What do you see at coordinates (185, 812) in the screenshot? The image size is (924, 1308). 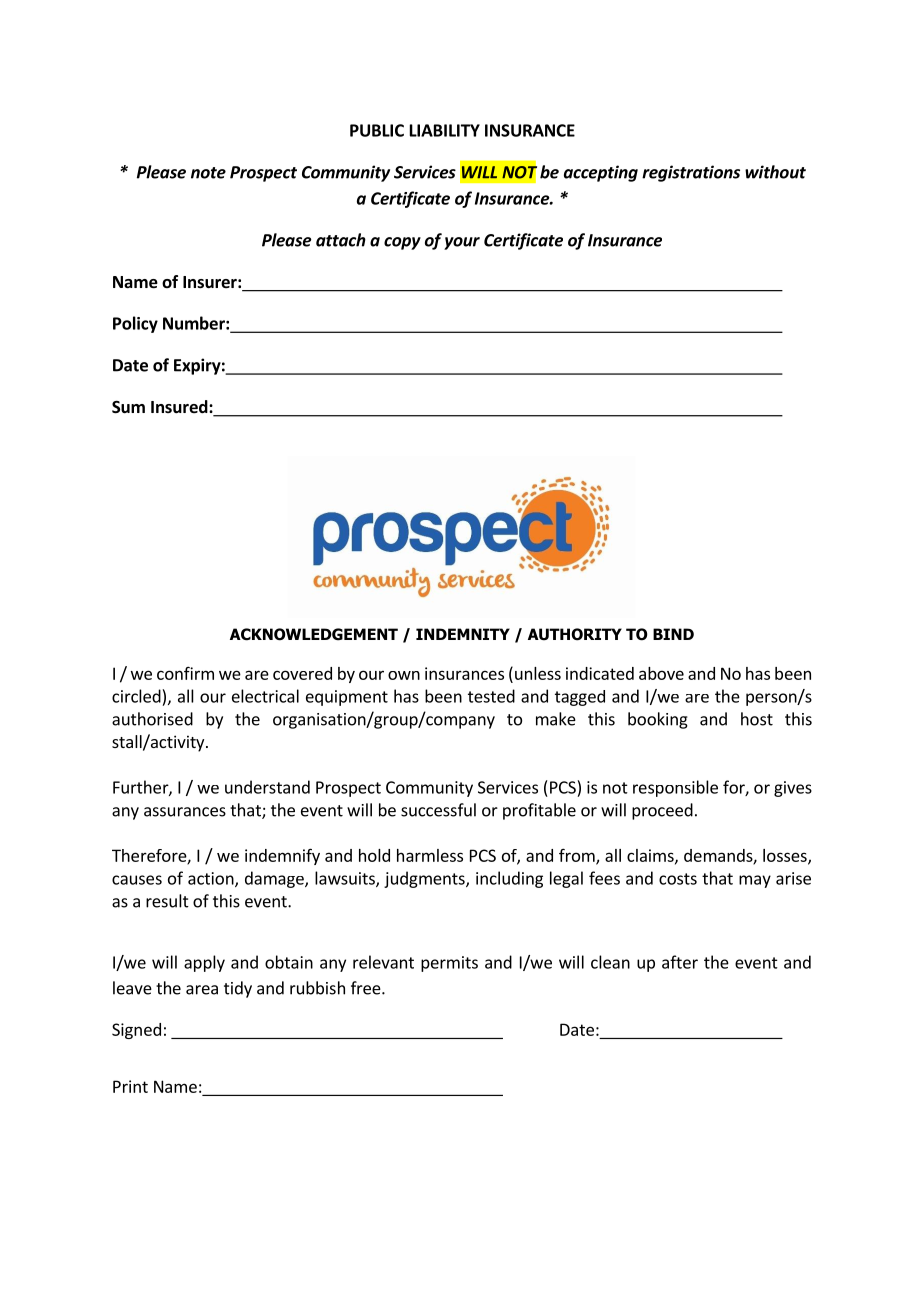 I see `assurances` at bounding box center [185, 812].
